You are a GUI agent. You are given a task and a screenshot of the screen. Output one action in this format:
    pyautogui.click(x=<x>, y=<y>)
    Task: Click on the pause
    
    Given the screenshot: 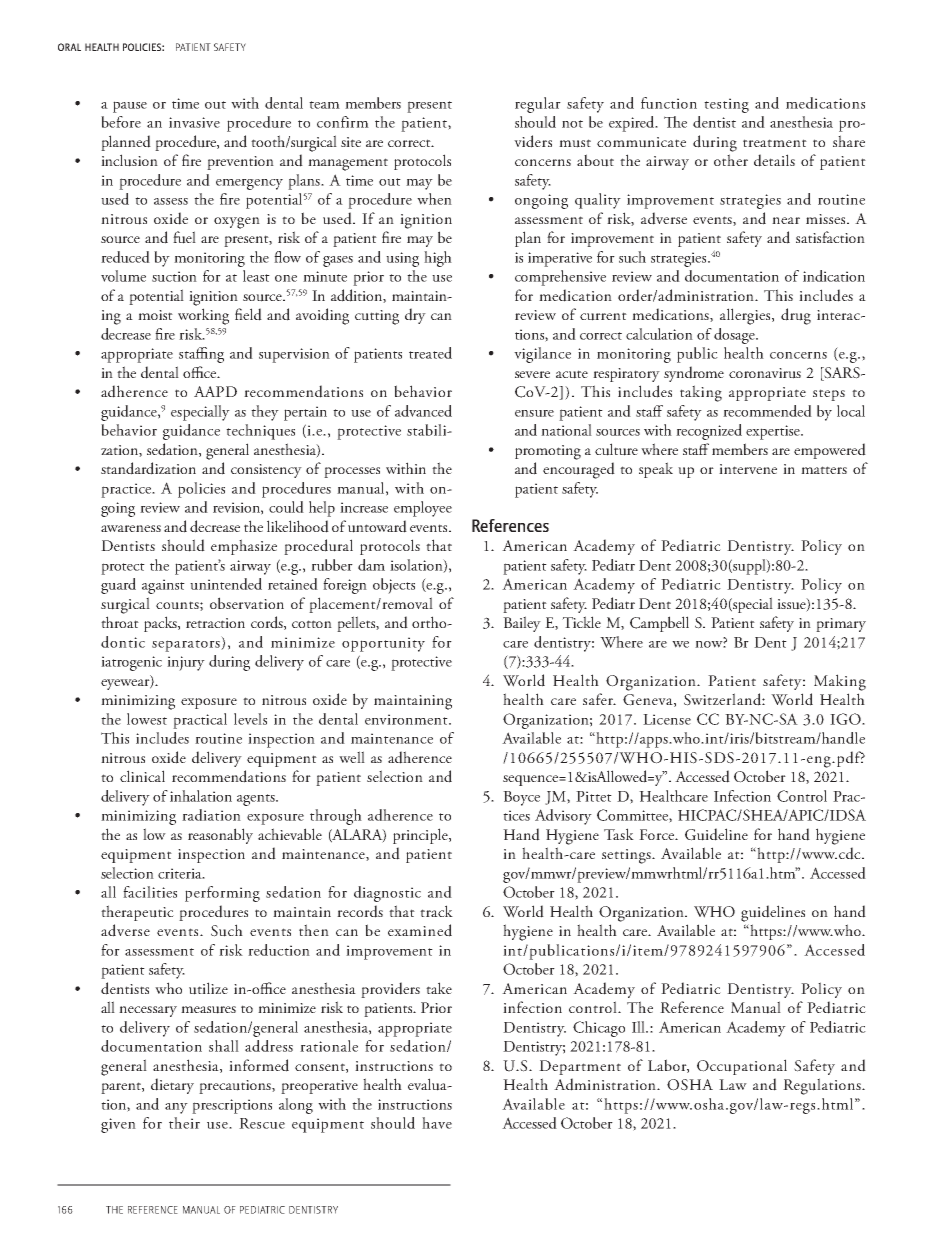 What is the action you would take?
    pyautogui.click(x=130, y=107)
